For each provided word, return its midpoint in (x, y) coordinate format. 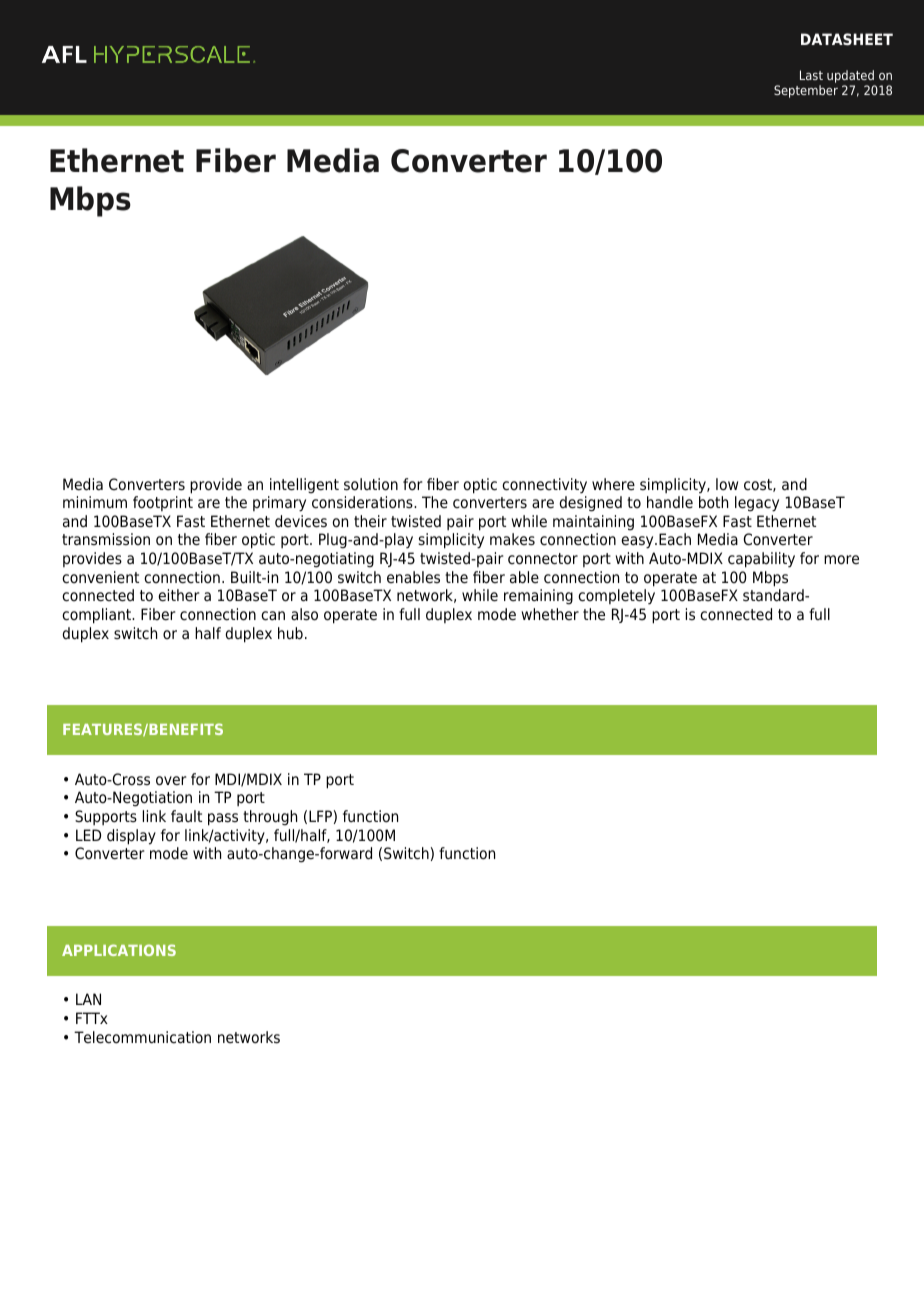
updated (851, 78)
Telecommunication (142, 1037)
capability (761, 560)
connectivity (544, 486)
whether (550, 614)
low (727, 484)
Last (811, 75)
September (806, 91)
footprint (163, 503)
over (171, 781)
